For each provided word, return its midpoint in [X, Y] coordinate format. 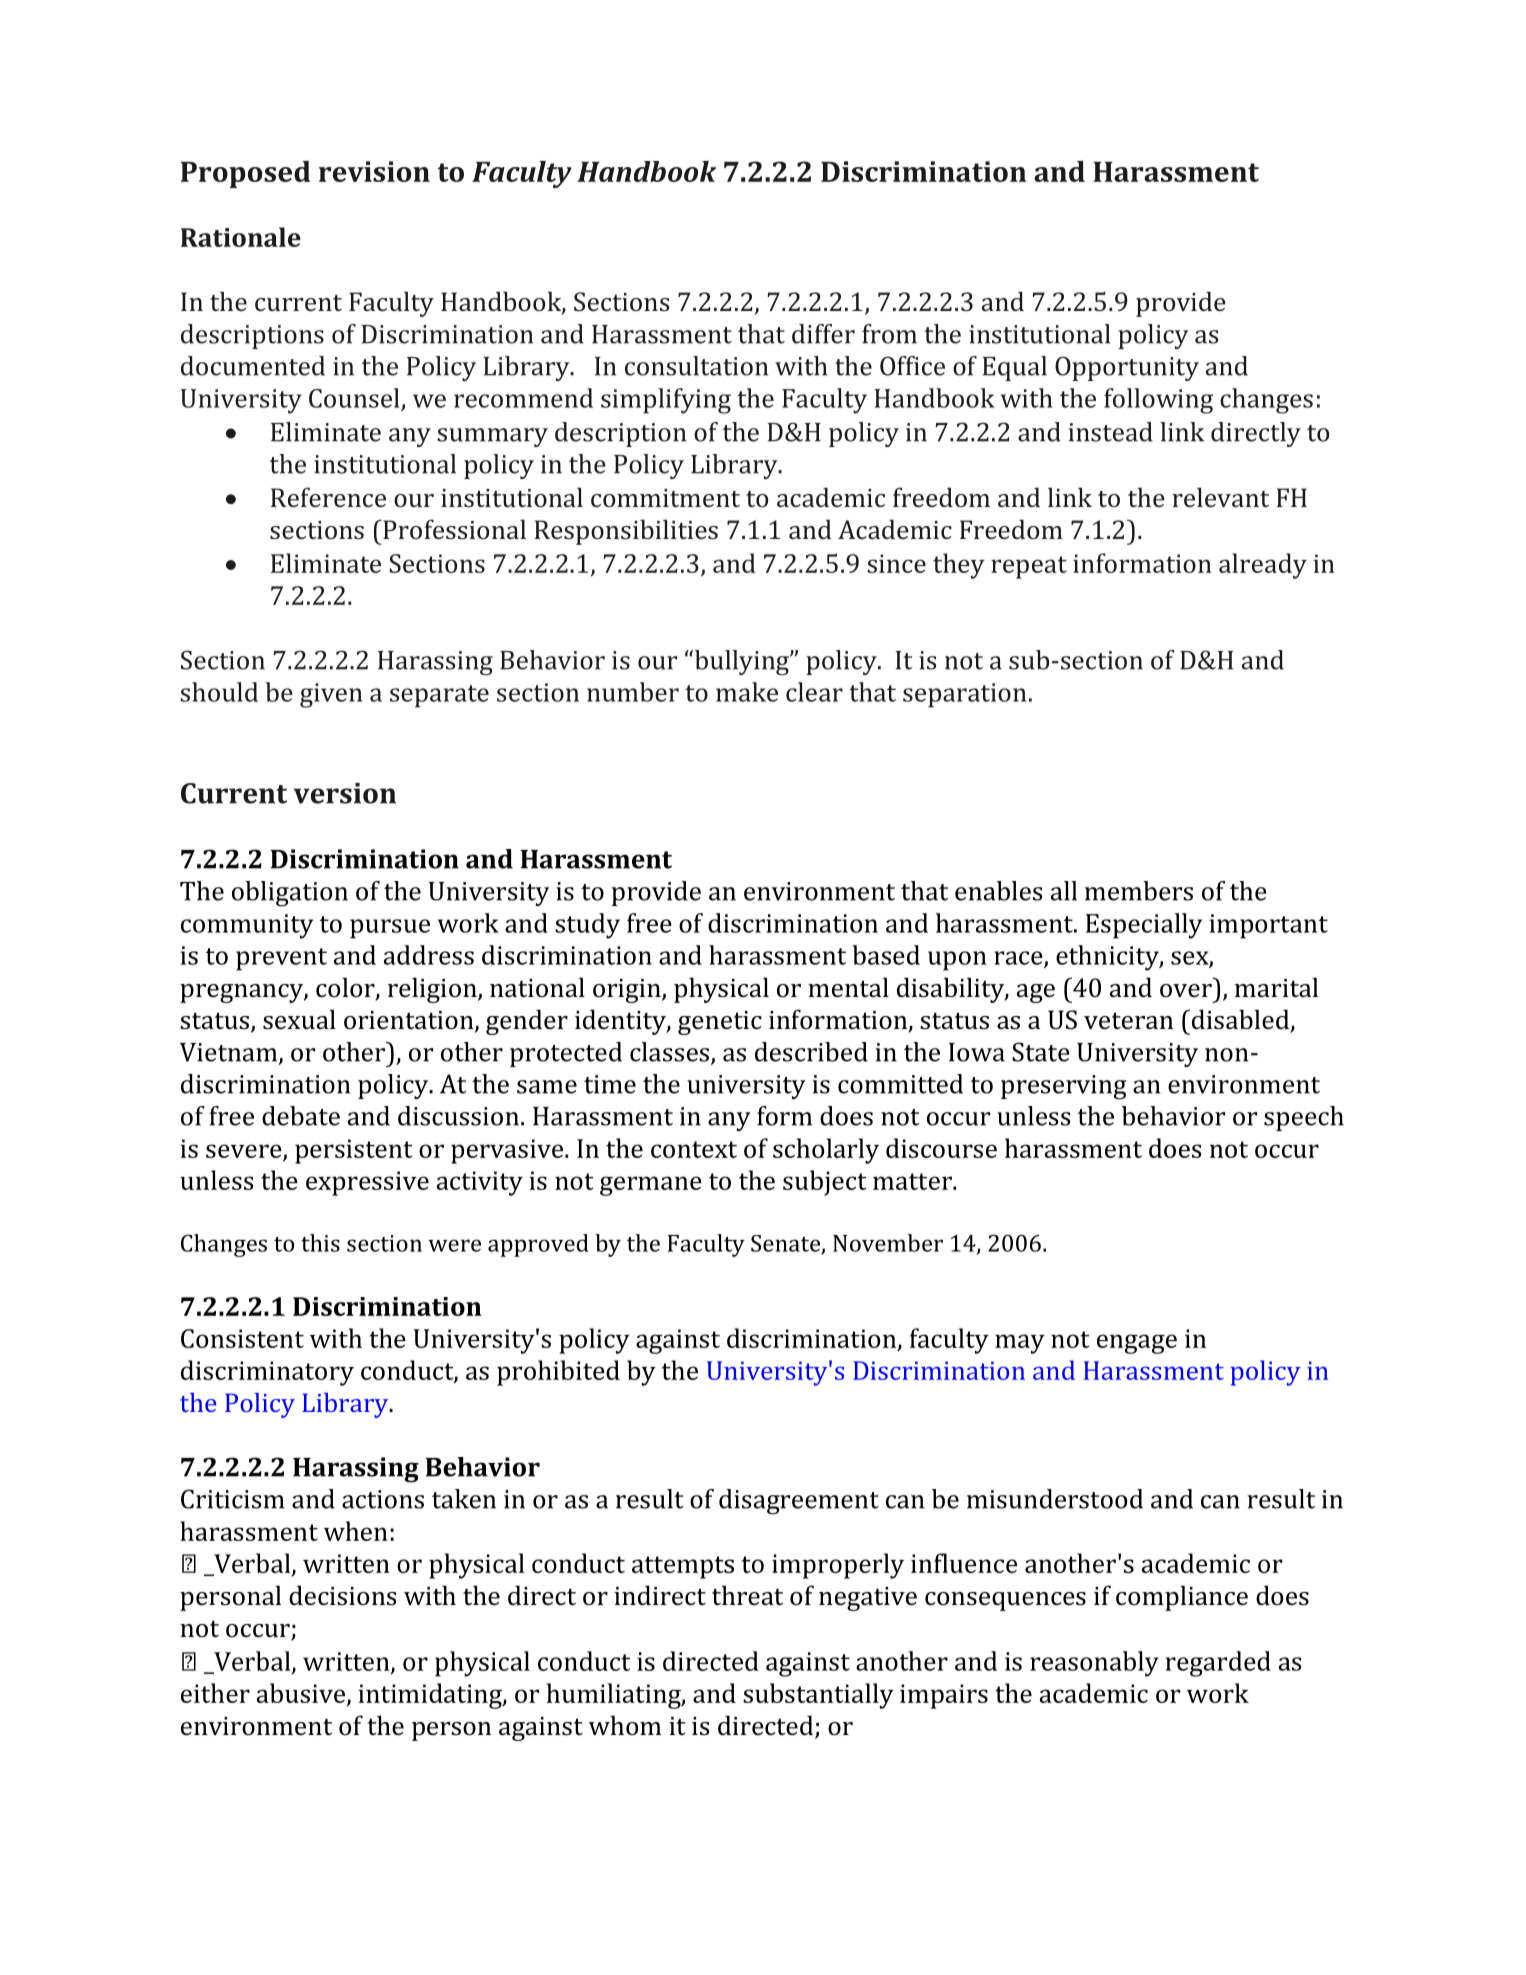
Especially [1144, 926]
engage [1137, 1344]
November [888, 1243]
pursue [390, 929]
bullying [741, 663]
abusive [302, 1694]
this [320, 1243]
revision [374, 171]
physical [721, 990]
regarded [1218, 1664]
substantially [818, 1696]
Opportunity [1127, 368]
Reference [328, 497]
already [1263, 566]
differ [823, 334]
